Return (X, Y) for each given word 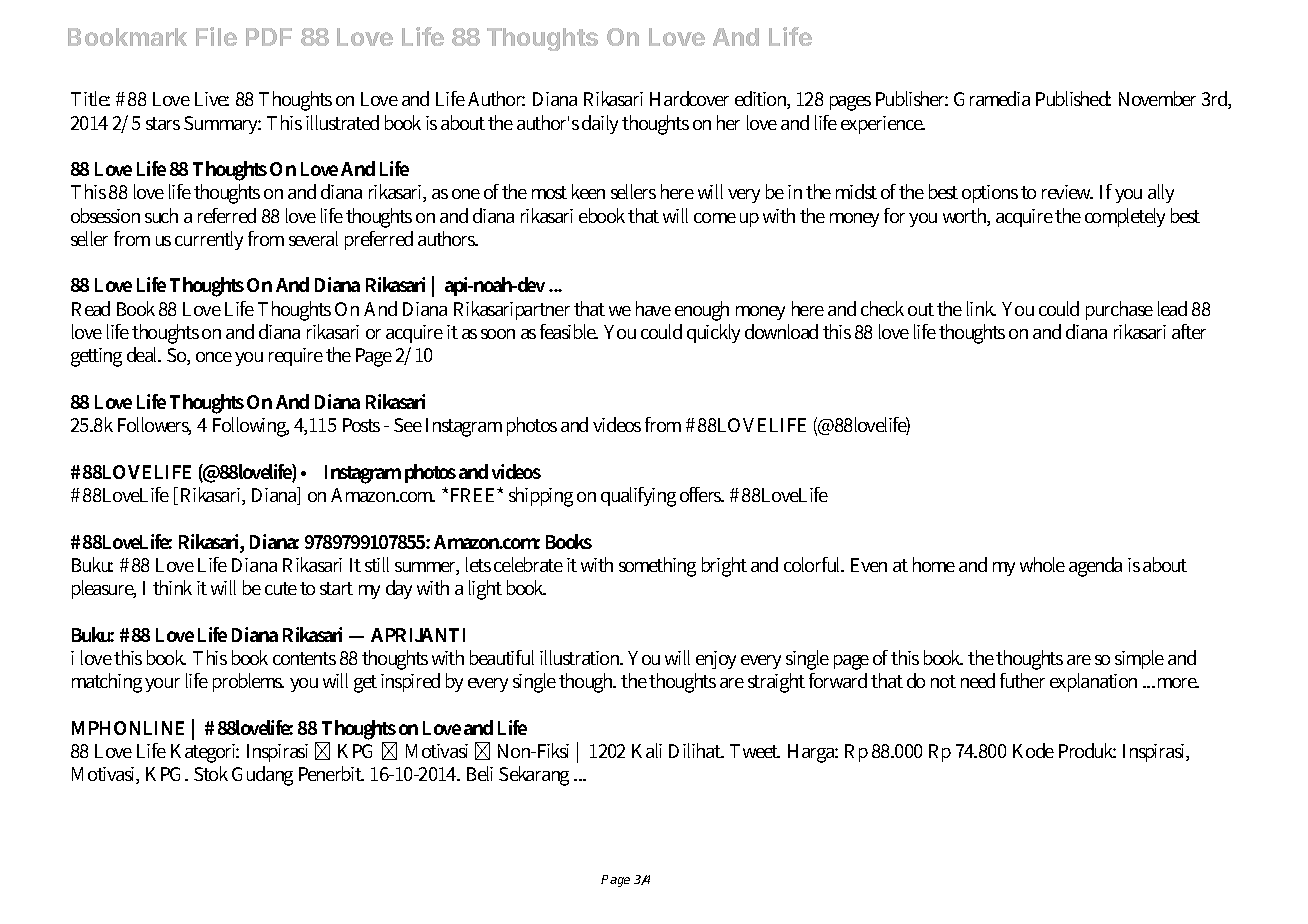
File (216, 36)
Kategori (205, 753)
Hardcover (689, 98)
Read (91, 308)
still (377, 564)
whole (1042, 564)
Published (1073, 98)
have (653, 308)
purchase (1119, 310)
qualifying (638, 497)
